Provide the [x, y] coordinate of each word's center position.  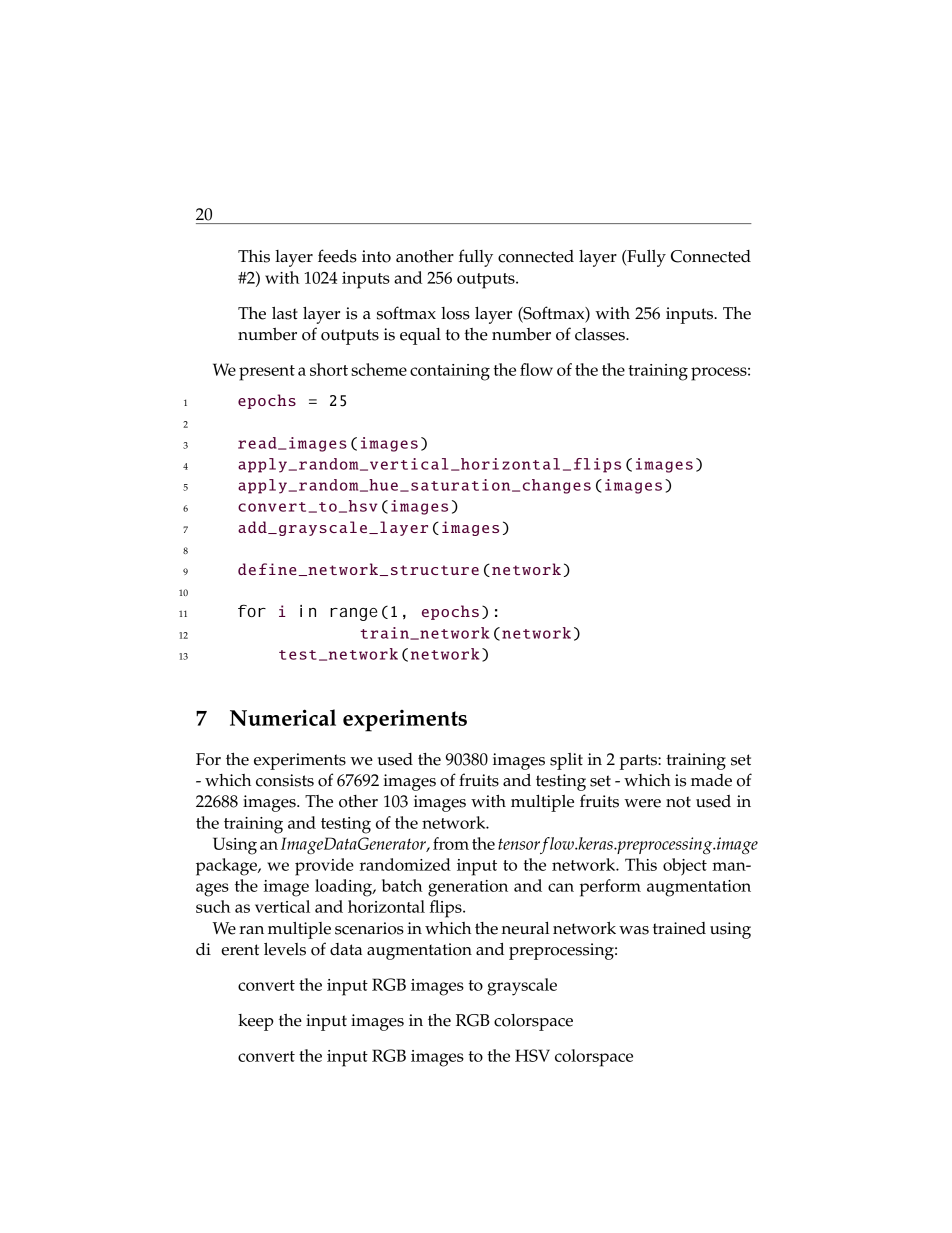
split [566, 761]
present [267, 373]
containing [450, 372]
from [451, 843]
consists [285, 780]
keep [256, 1022]
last [285, 313]
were [642, 803]
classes [601, 334]
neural [525, 928]
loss [455, 313]
